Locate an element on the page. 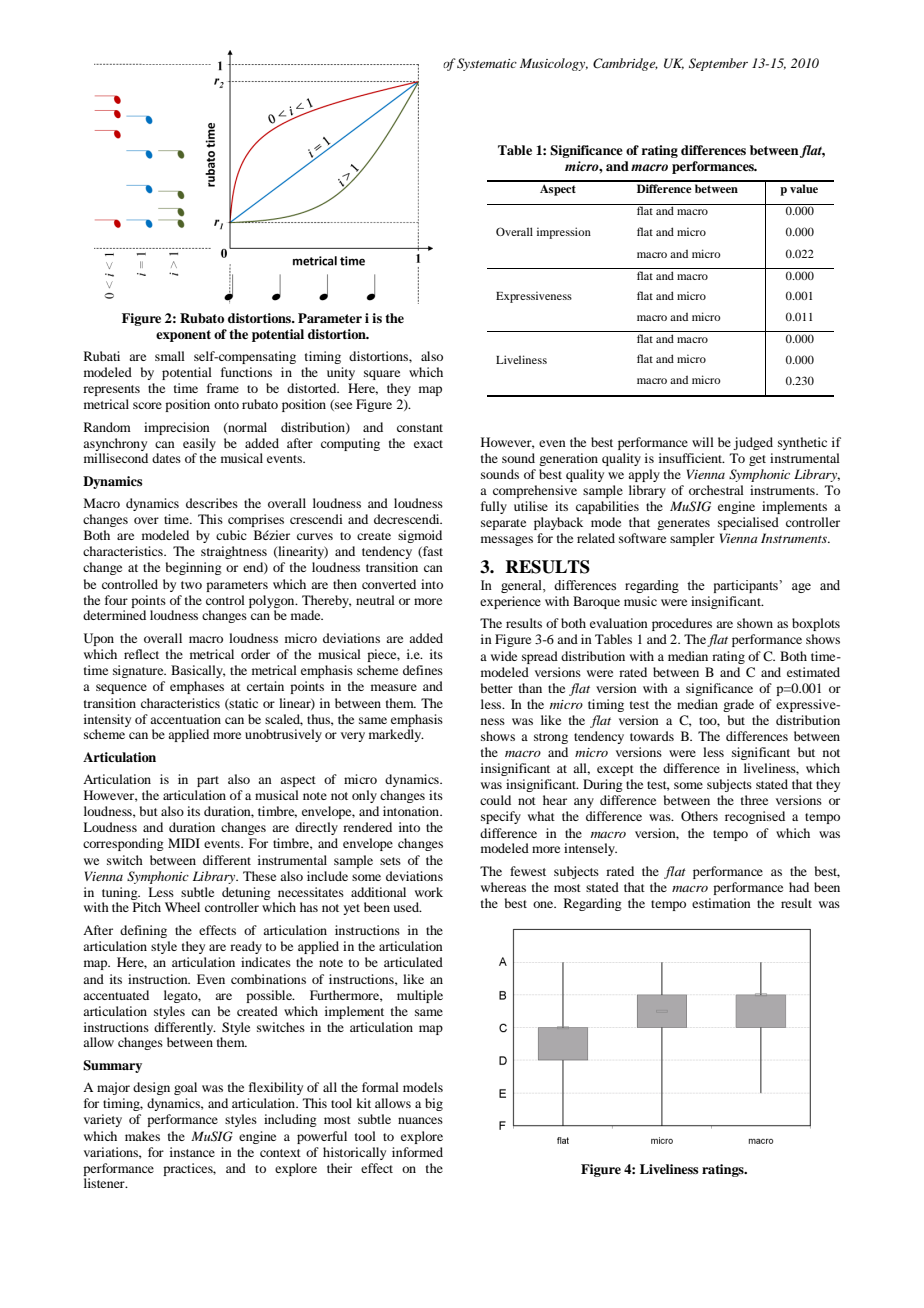  exact is located at coordinates (428, 444).
